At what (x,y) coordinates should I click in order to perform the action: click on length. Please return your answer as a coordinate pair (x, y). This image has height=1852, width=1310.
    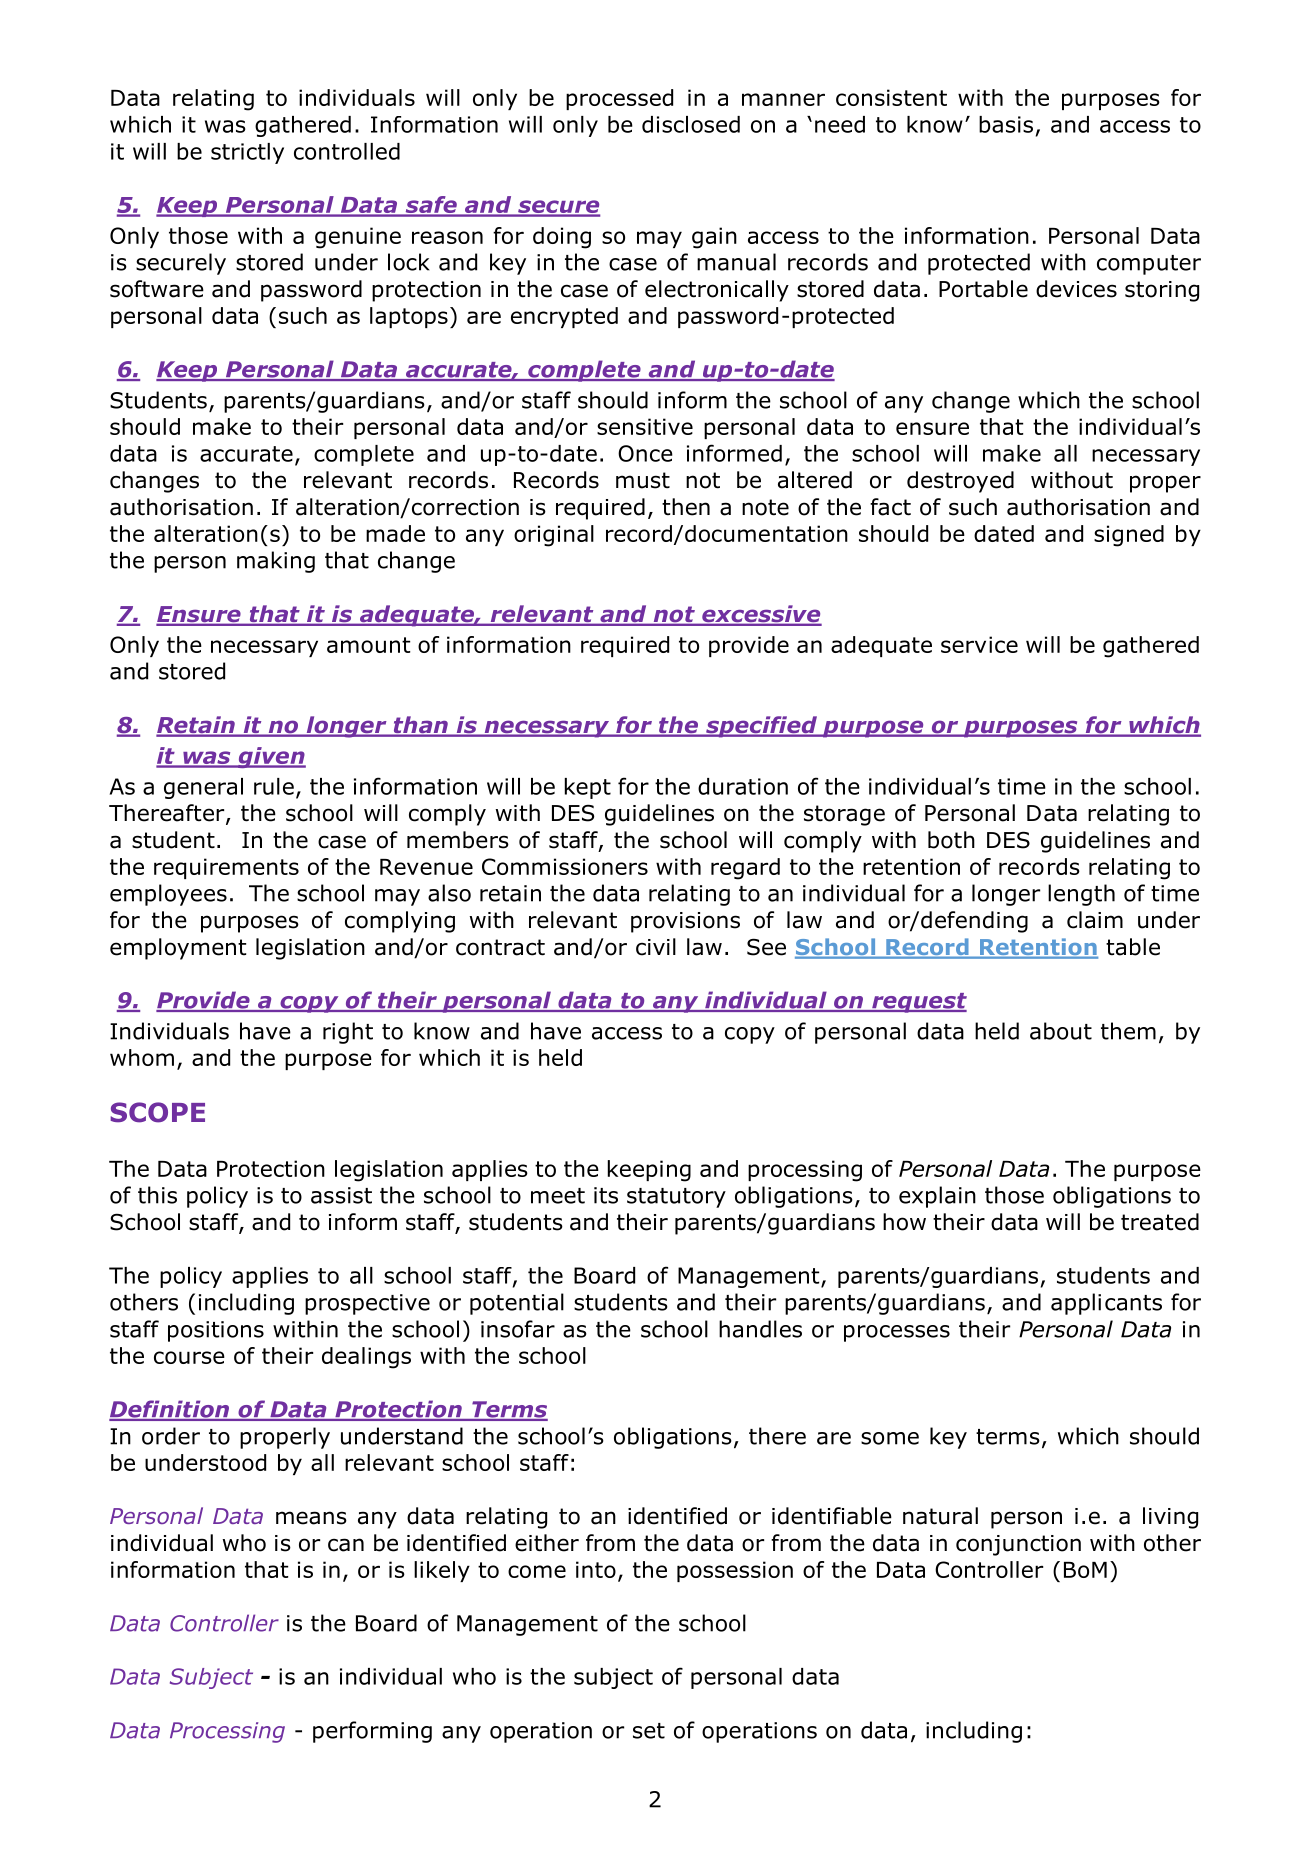
    Looking at the image, I should click on (1081, 895).
